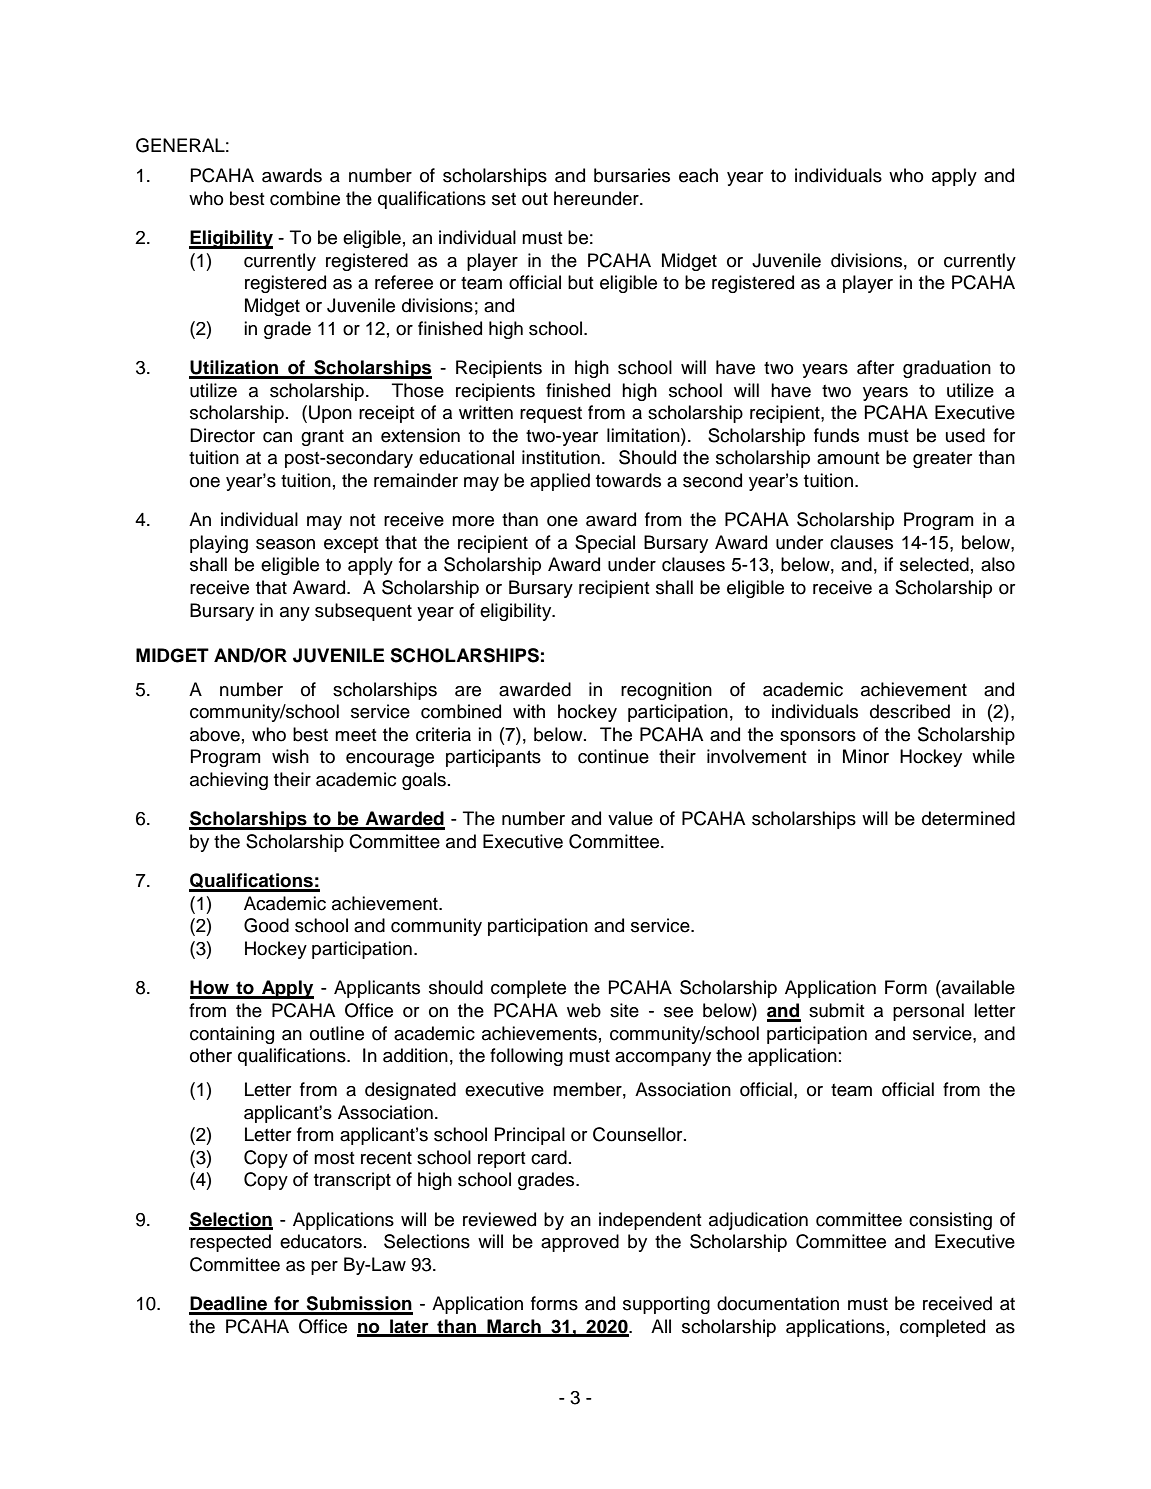 This screenshot has width=1151, height=1489. I want to click on supporting, so click(666, 1305).
